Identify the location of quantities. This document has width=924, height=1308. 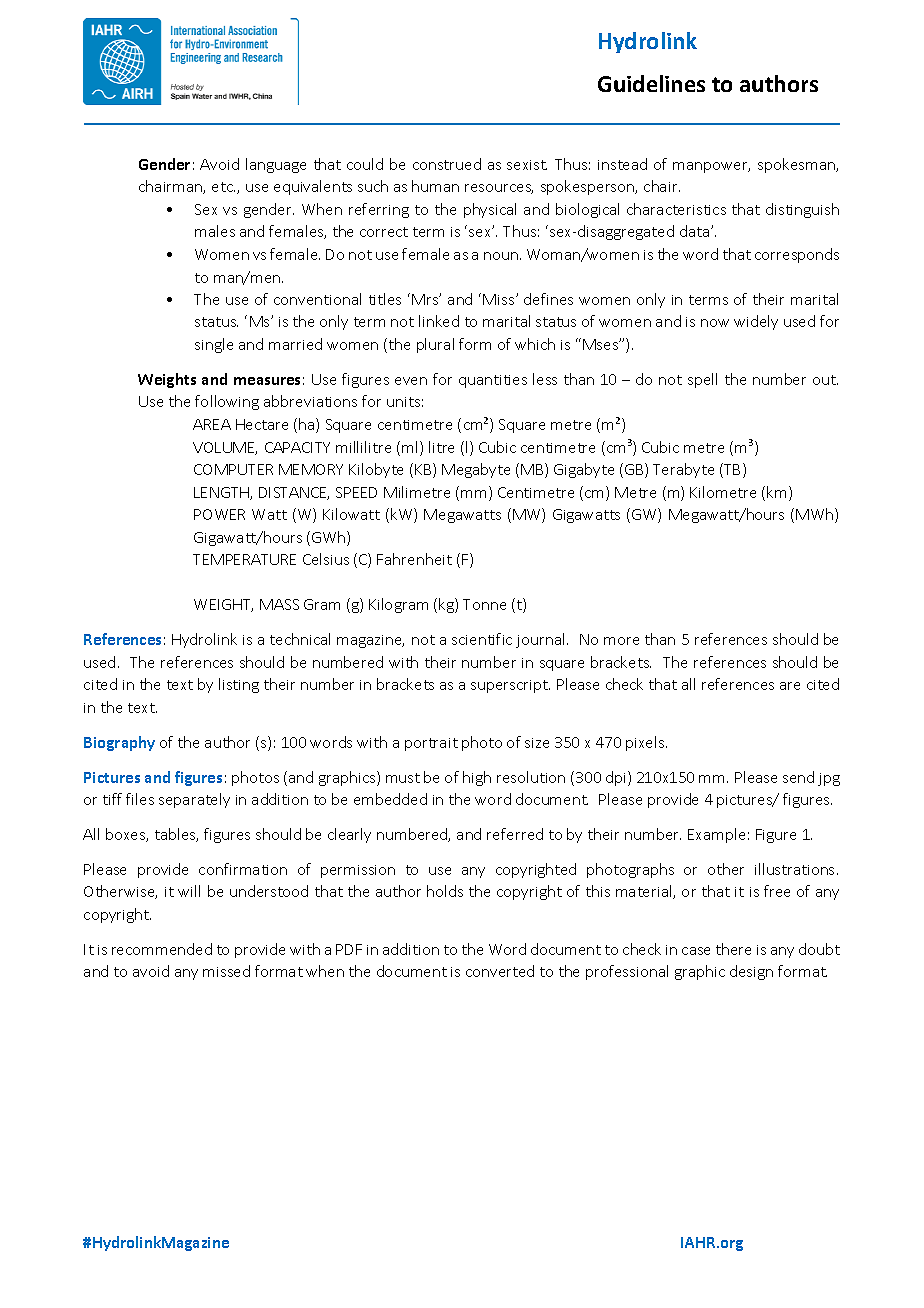
(493, 381).
